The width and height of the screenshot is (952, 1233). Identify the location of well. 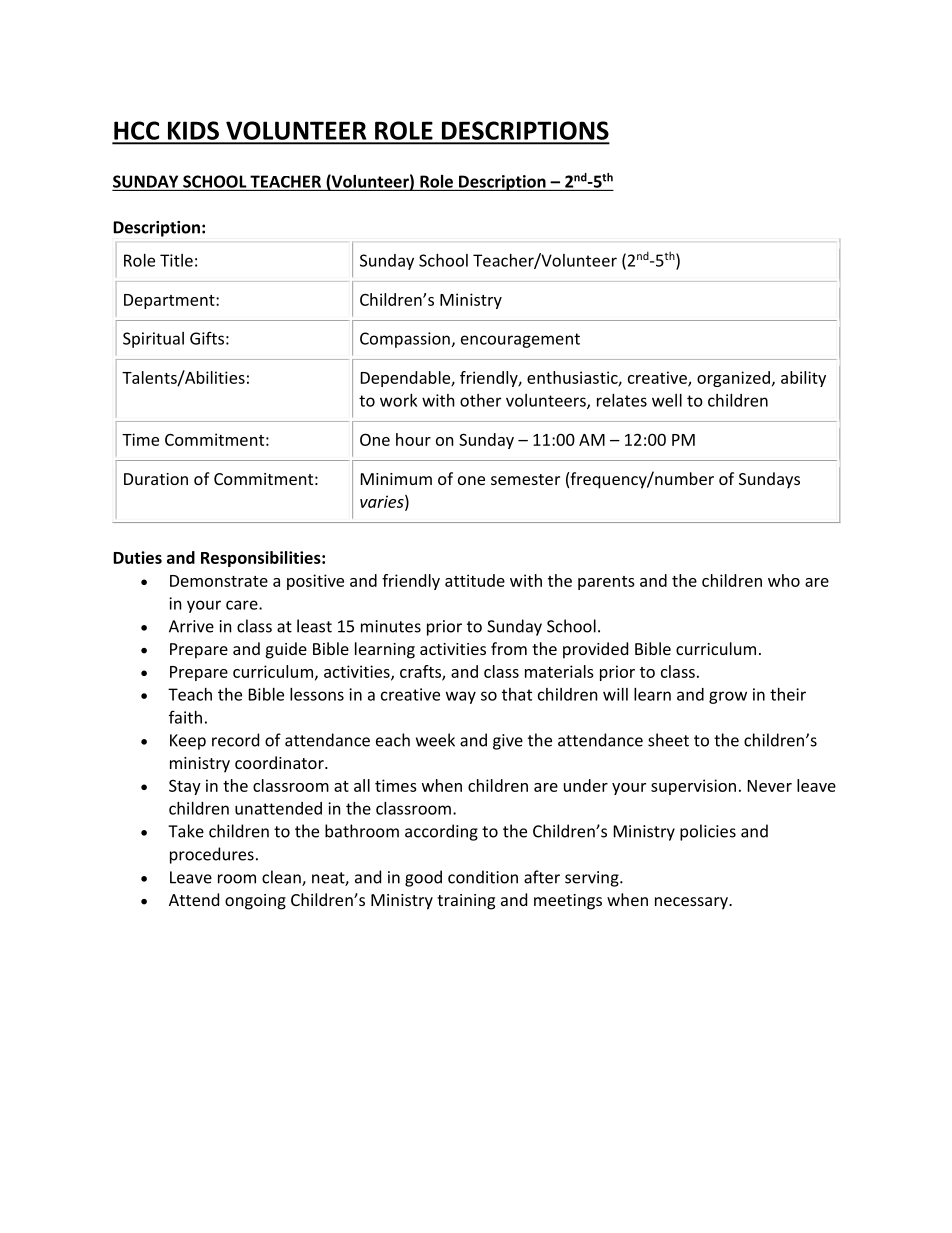
(667, 400).
